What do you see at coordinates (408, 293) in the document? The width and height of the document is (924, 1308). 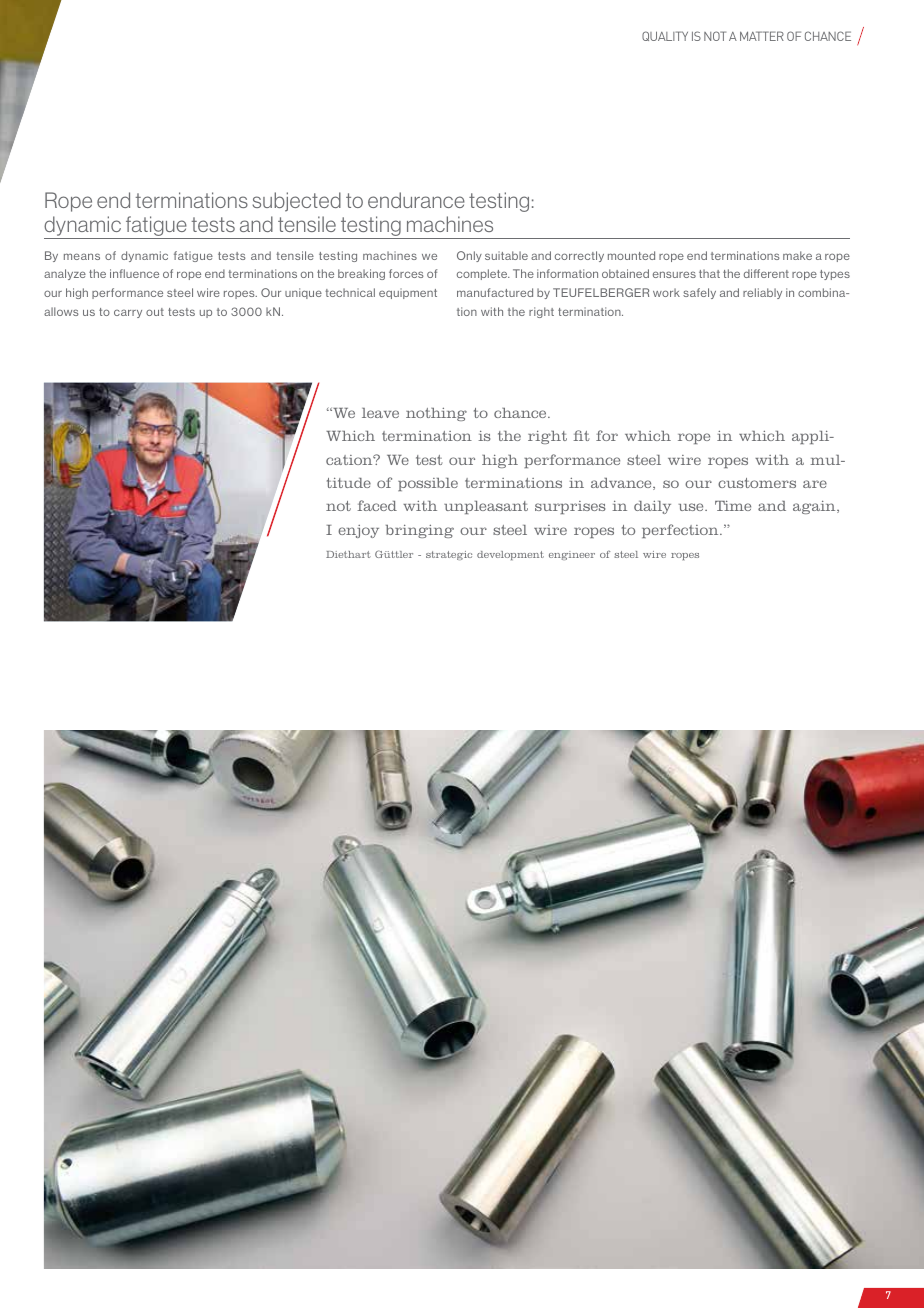 I see `equipment` at bounding box center [408, 293].
